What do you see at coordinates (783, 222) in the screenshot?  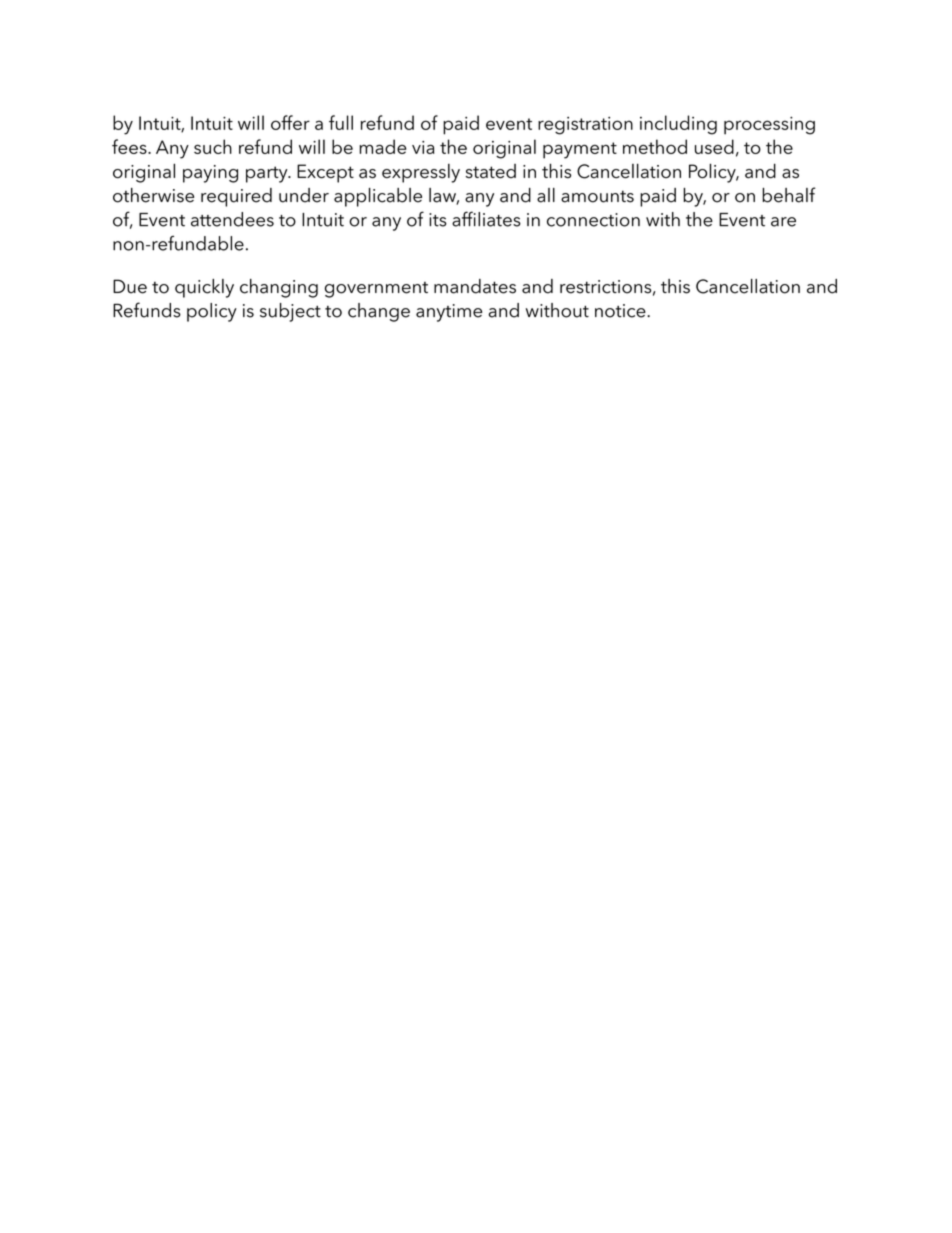 I see `are` at bounding box center [783, 222].
